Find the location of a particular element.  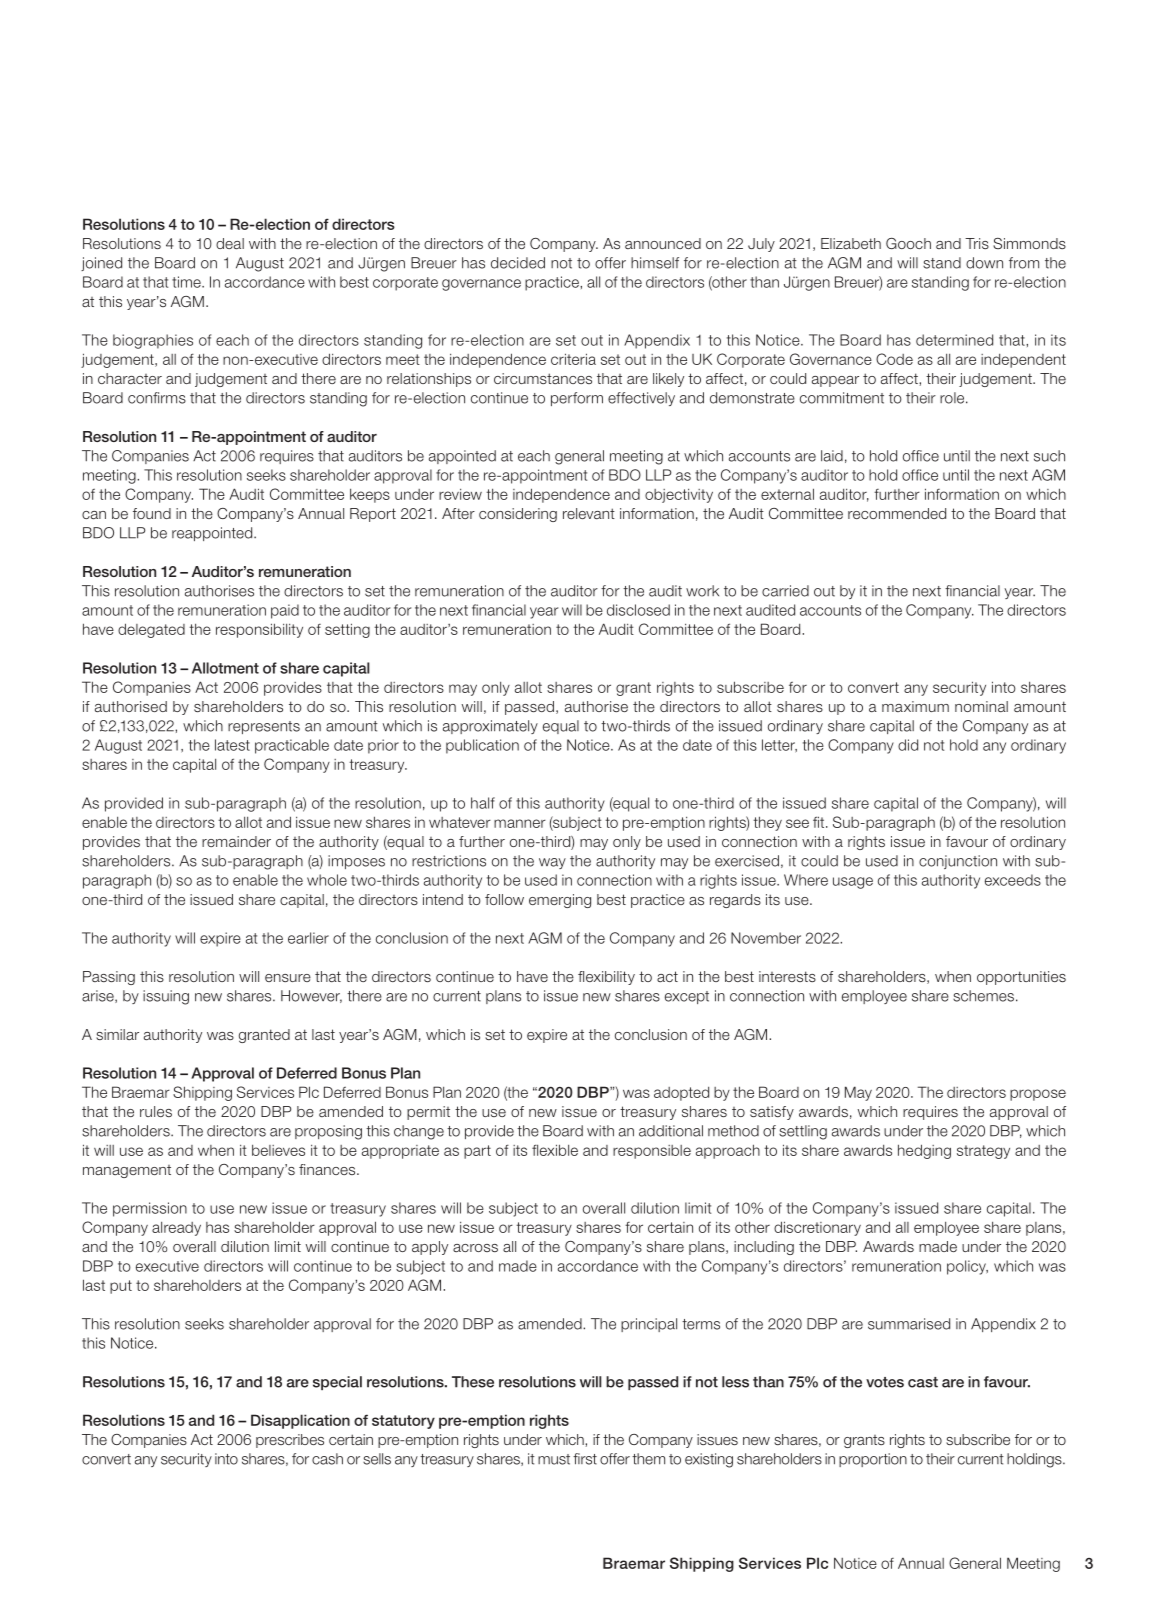

hedging is located at coordinates (924, 1151).
